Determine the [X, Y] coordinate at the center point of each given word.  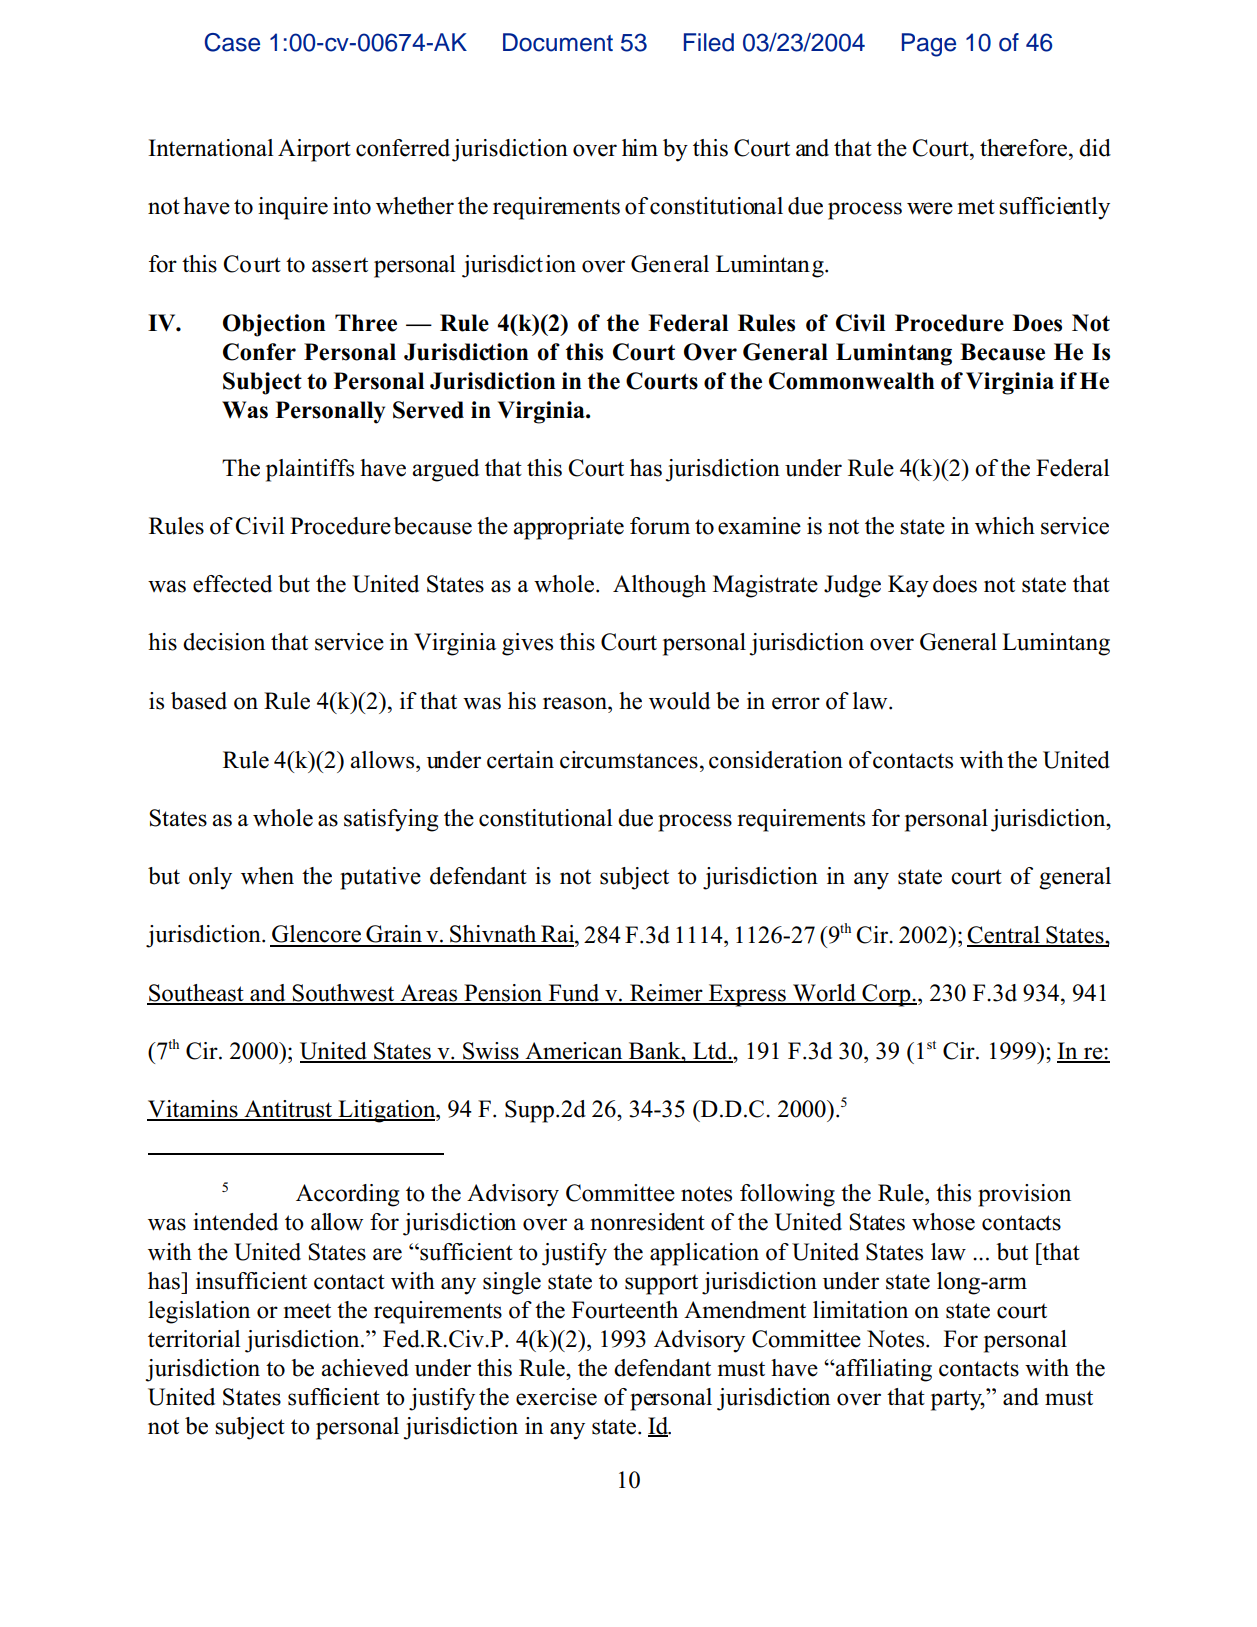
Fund [574, 994]
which [1005, 526]
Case [232, 42]
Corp [886, 995]
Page [929, 45]
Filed [709, 42]
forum [660, 526]
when [267, 876]
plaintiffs [310, 470]
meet [307, 1311]
